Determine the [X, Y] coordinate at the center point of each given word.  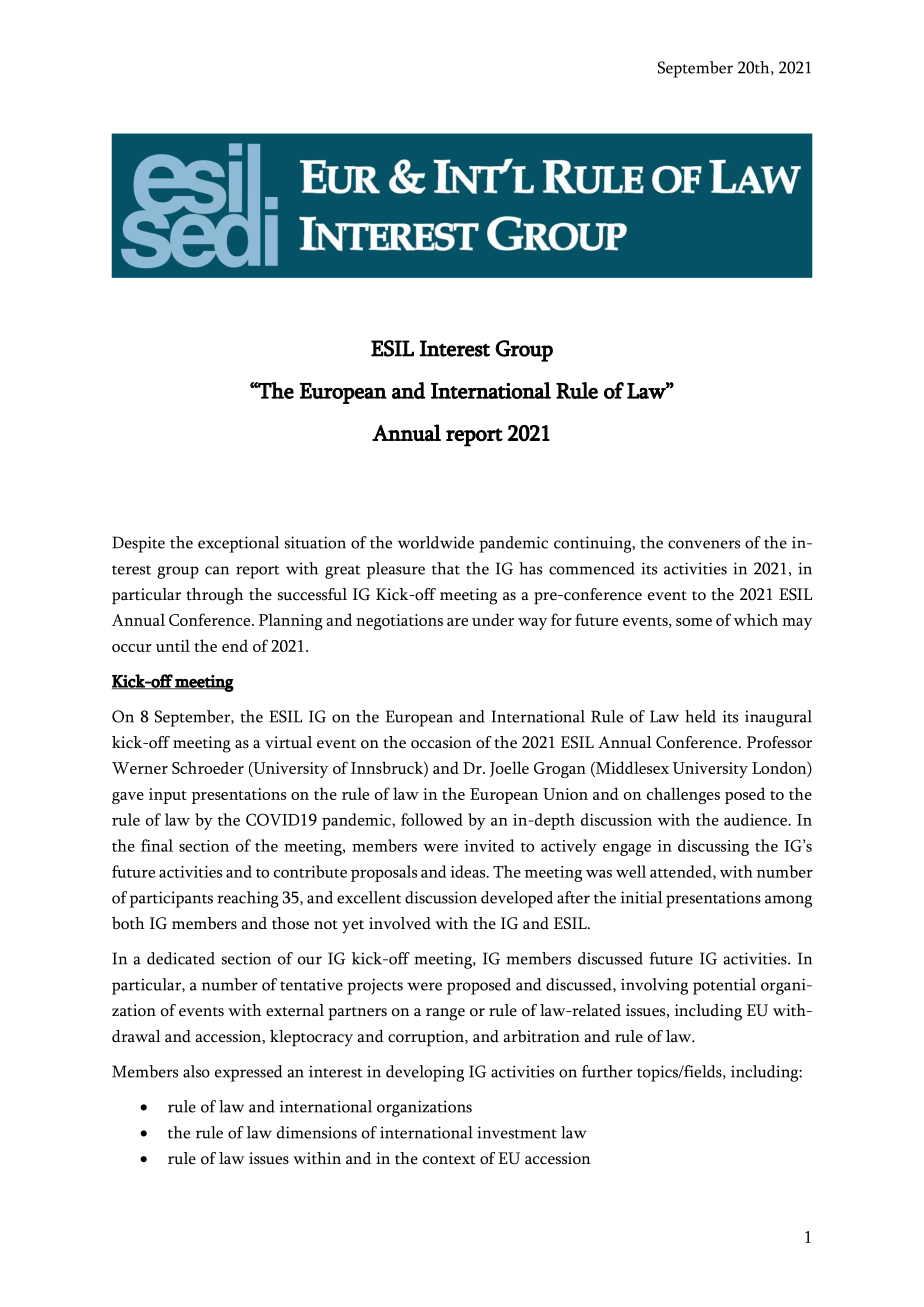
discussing [713, 847]
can [217, 570]
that [446, 568]
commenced [592, 568]
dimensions [317, 1132]
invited [490, 845]
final [157, 845]
